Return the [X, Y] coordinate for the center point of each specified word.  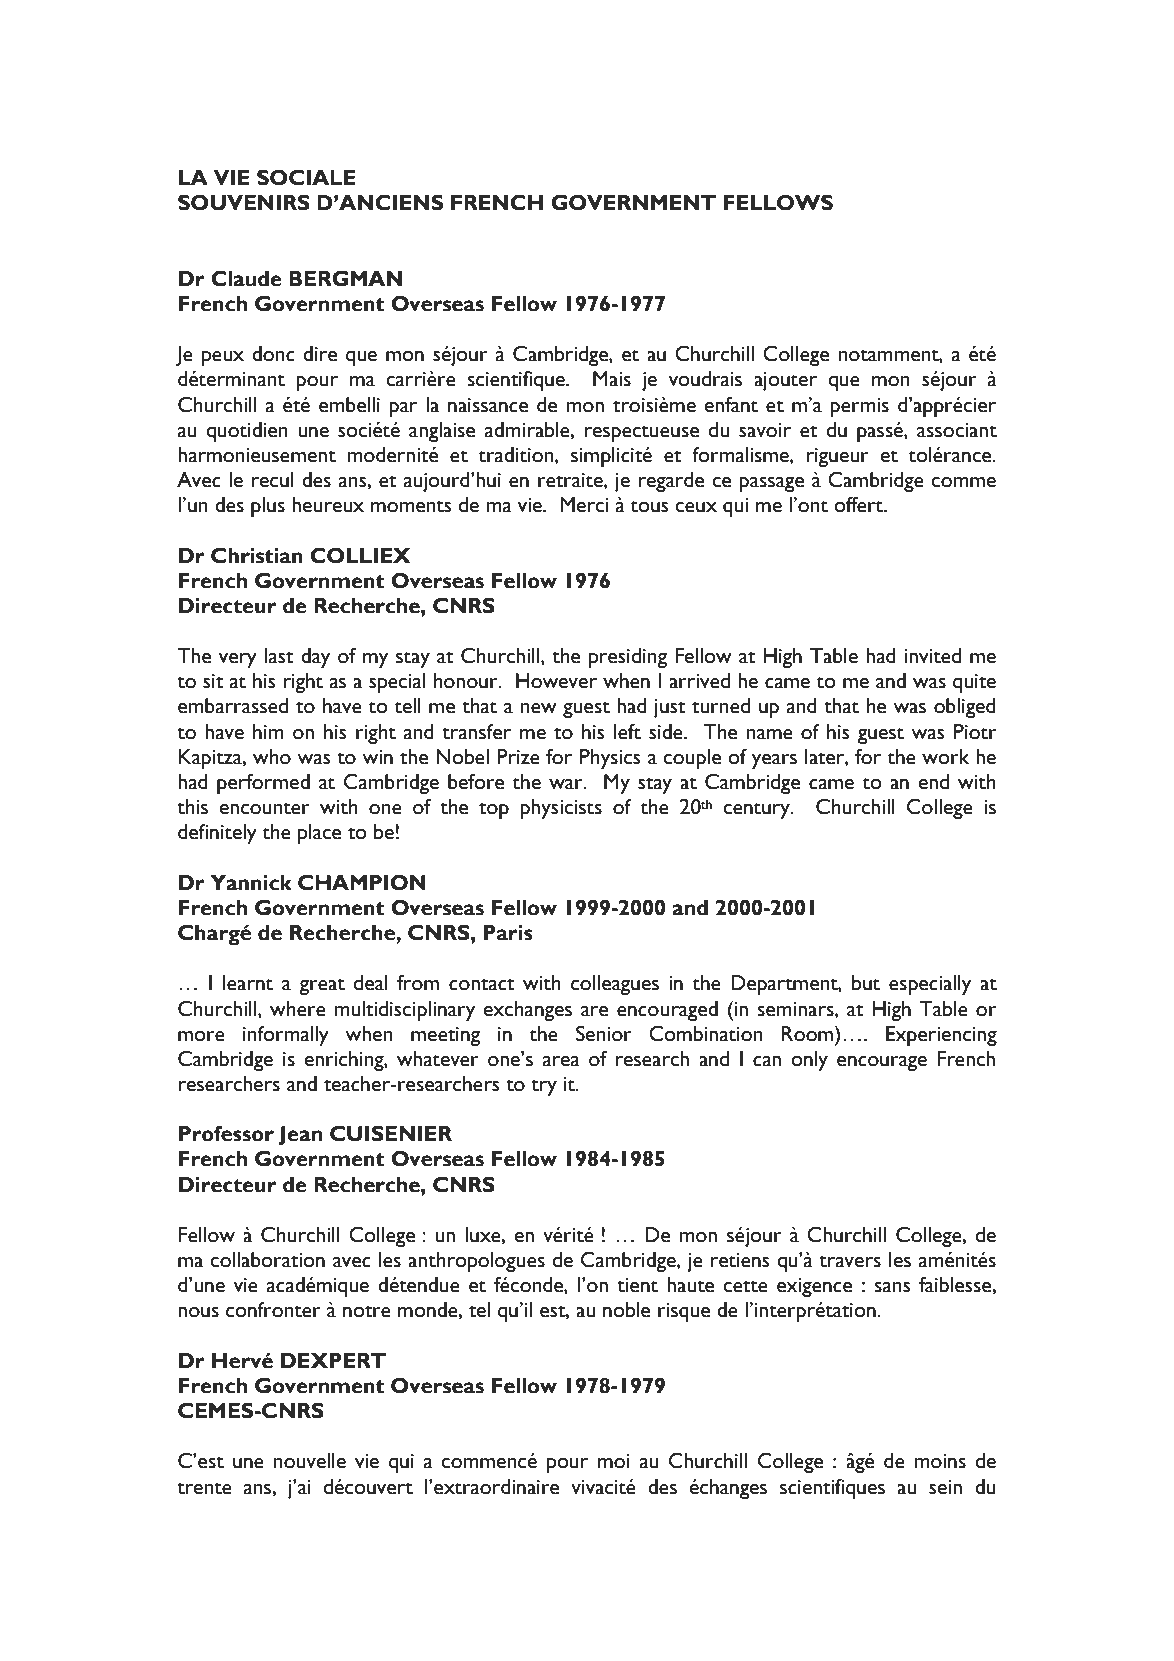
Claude [246, 278]
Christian [257, 555]
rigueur [837, 457]
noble [626, 1310]
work [945, 757]
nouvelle [310, 1461]
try [544, 1087]
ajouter [785, 381]
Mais [612, 379]
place [319, 834]
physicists [561, 809]
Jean [300, 1135]
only [809, 1061]
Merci [584, 505]
